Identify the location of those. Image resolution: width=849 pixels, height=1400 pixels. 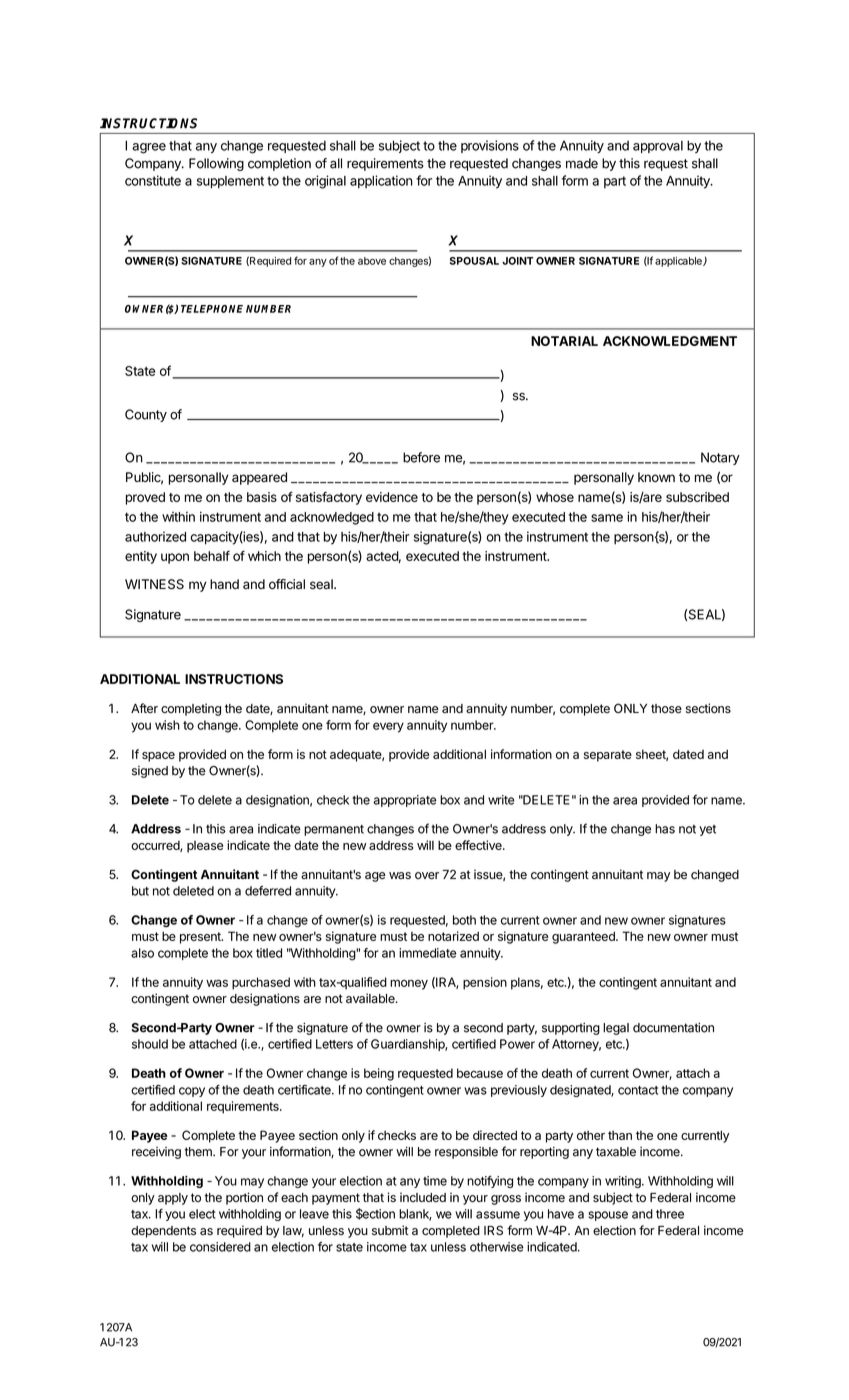
(666, 709).
